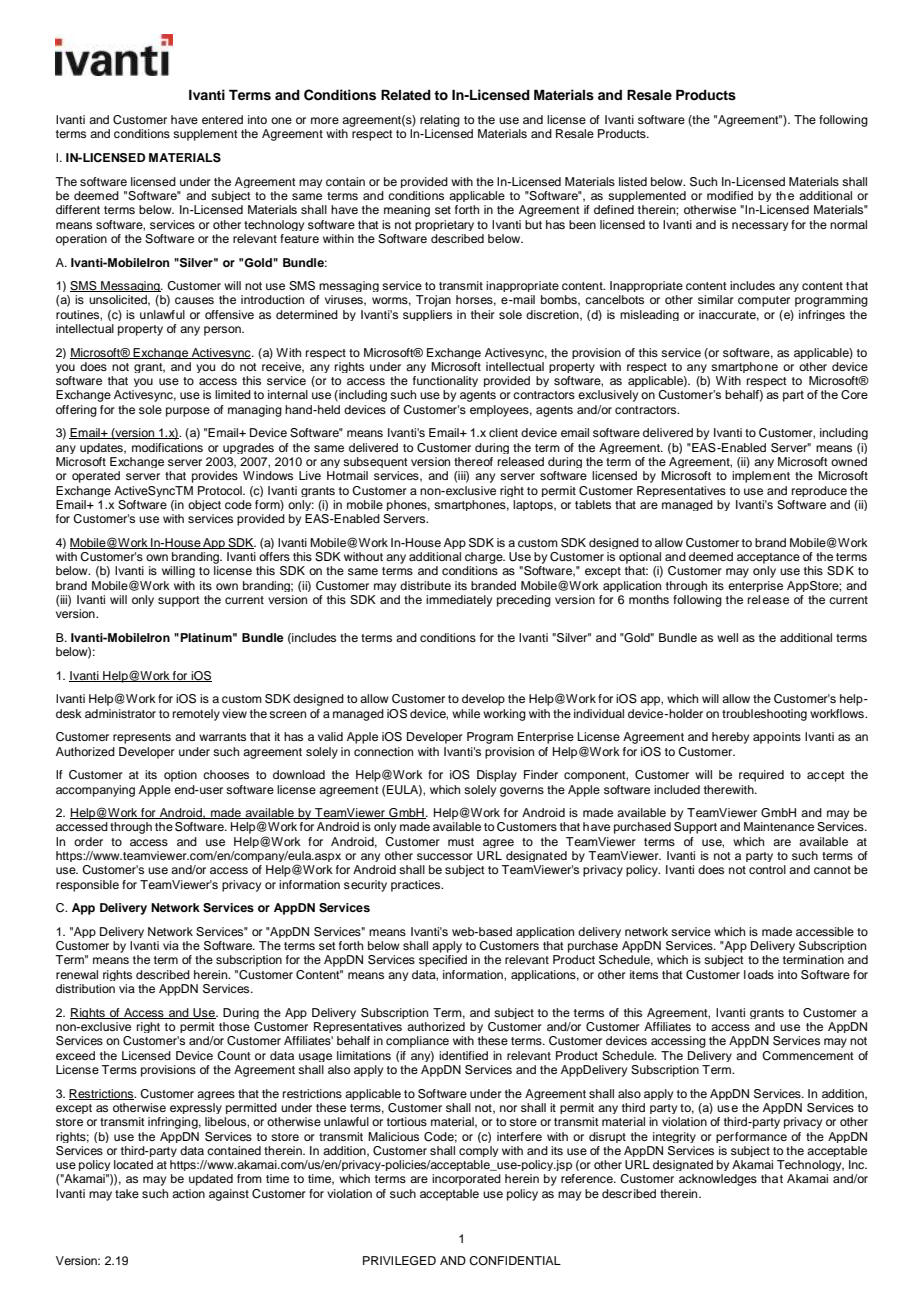 This image has width=924, height=1308. Describe the element at coordinates (485, 558) in the image. I see `charge` at that location.
